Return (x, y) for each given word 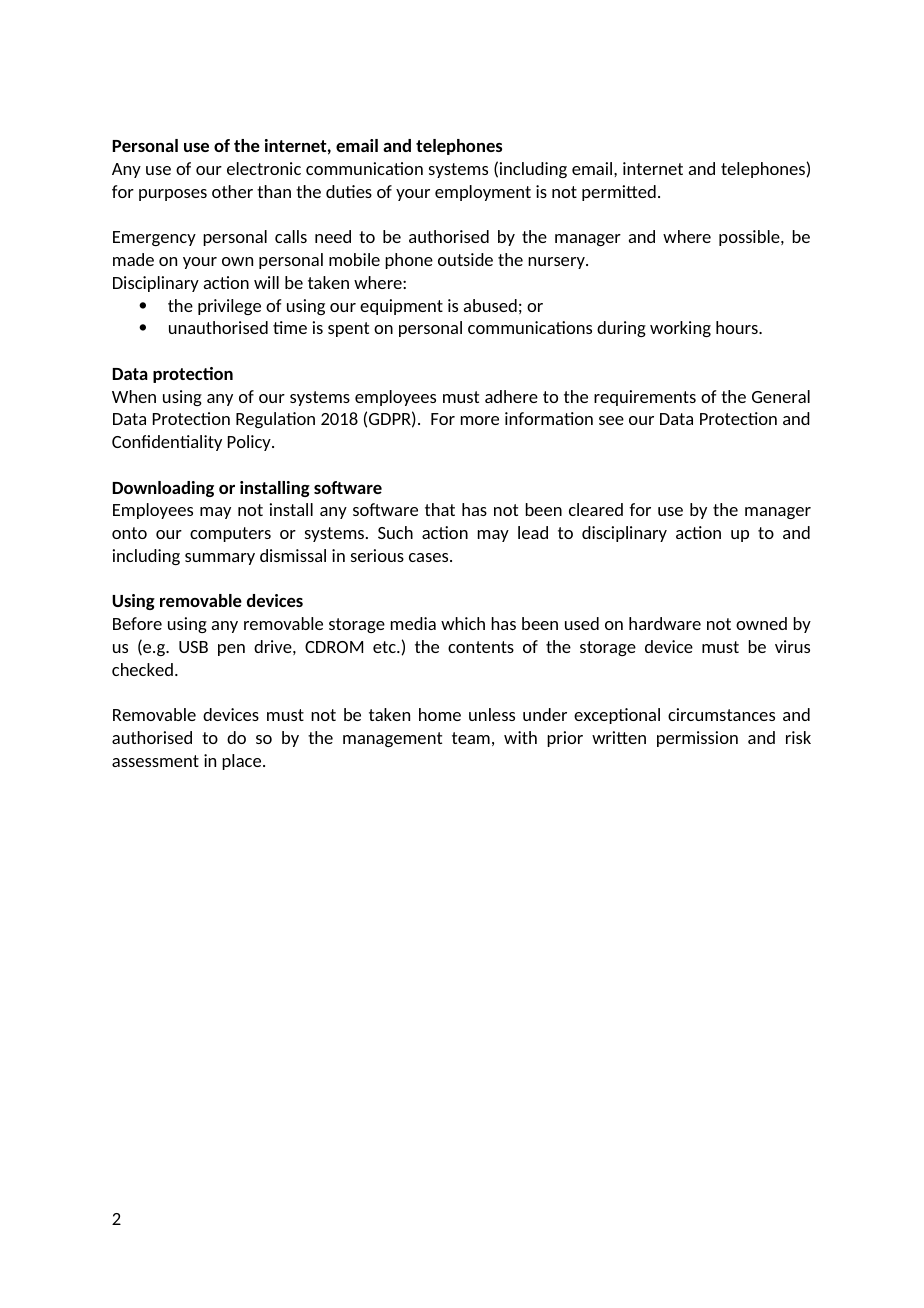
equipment (401, 307)
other (232, 191)
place (243, 762)
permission (697, 739)
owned (761, 623)
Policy (250, 443)
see (611, 420)
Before (137, 623)
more (480, 420)
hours (738, 327)
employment (483, 193)
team (471, 738)
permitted (619, 193)
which (463, 623)
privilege (229, 307)
